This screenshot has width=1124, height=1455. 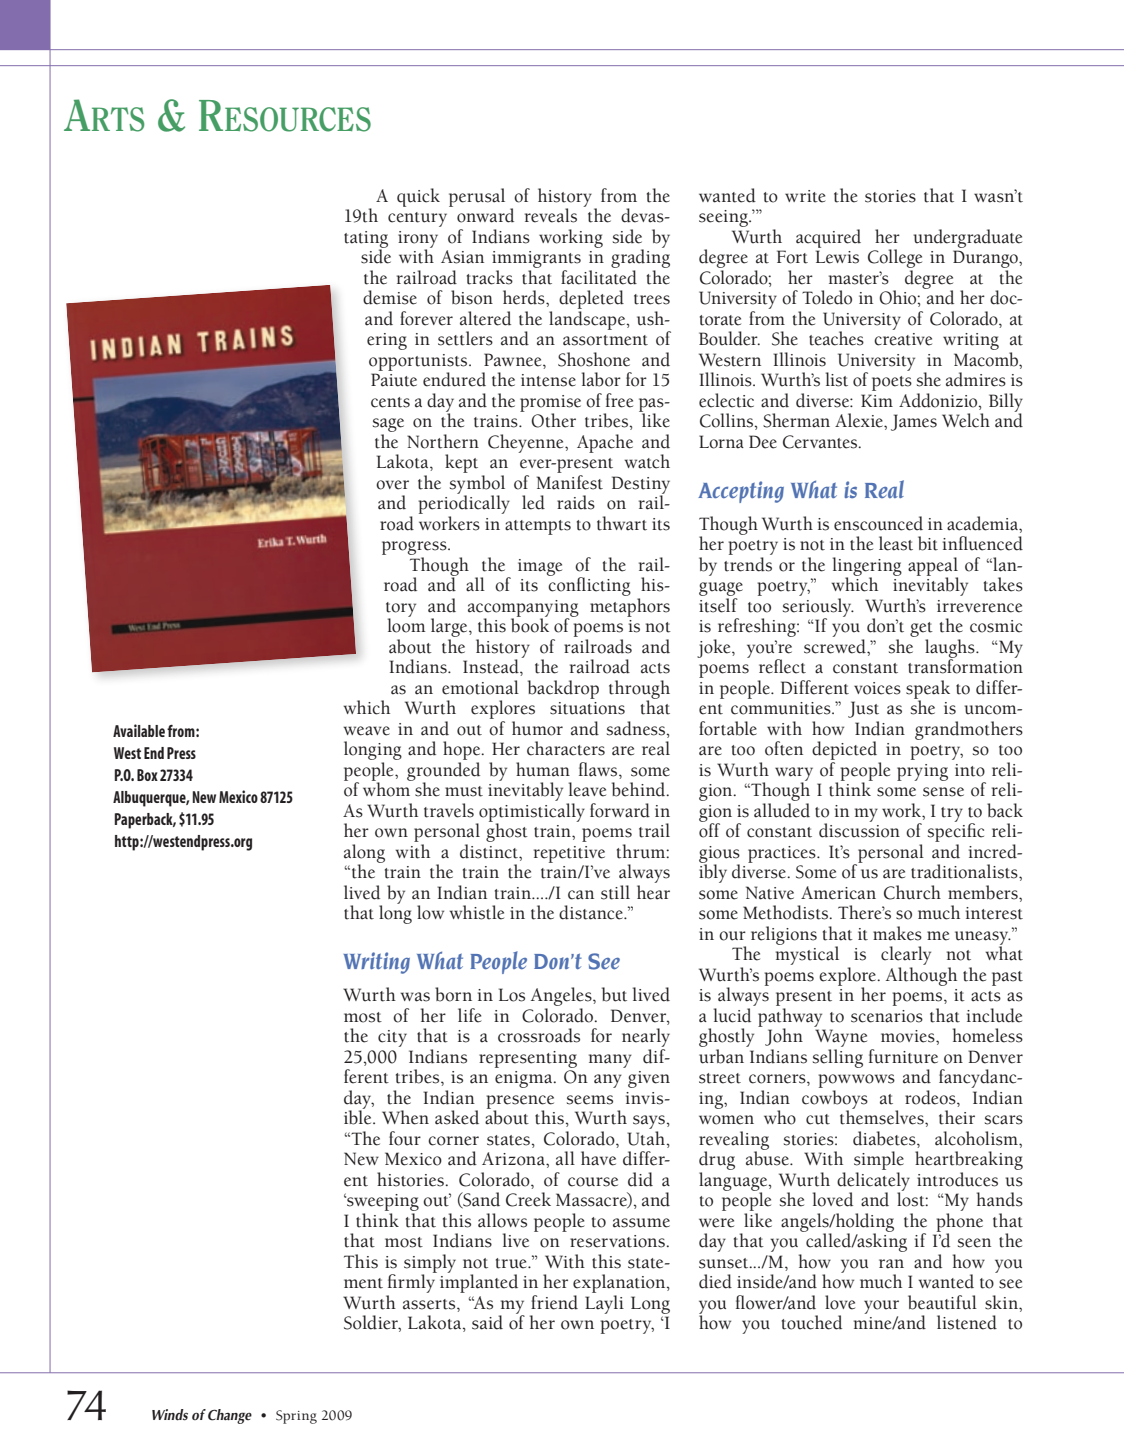 What do you see at coordinates (392, 1038) in the screenshot?
I see `city` at bounding box center [392, 1038].
